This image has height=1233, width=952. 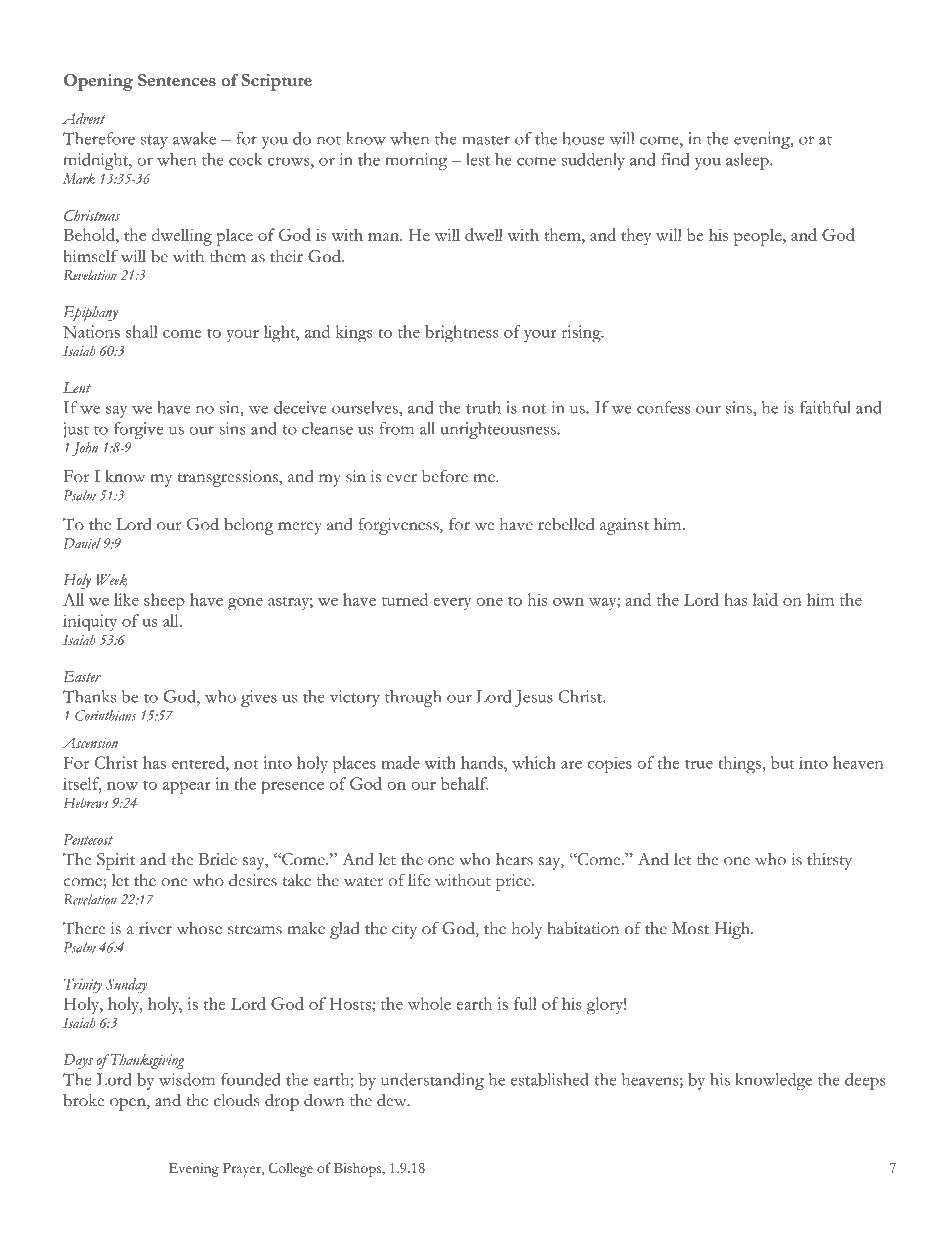 What do you see at coordinates (765, 599) in the image?
I see `laid` at bounding box center [765, 599].
